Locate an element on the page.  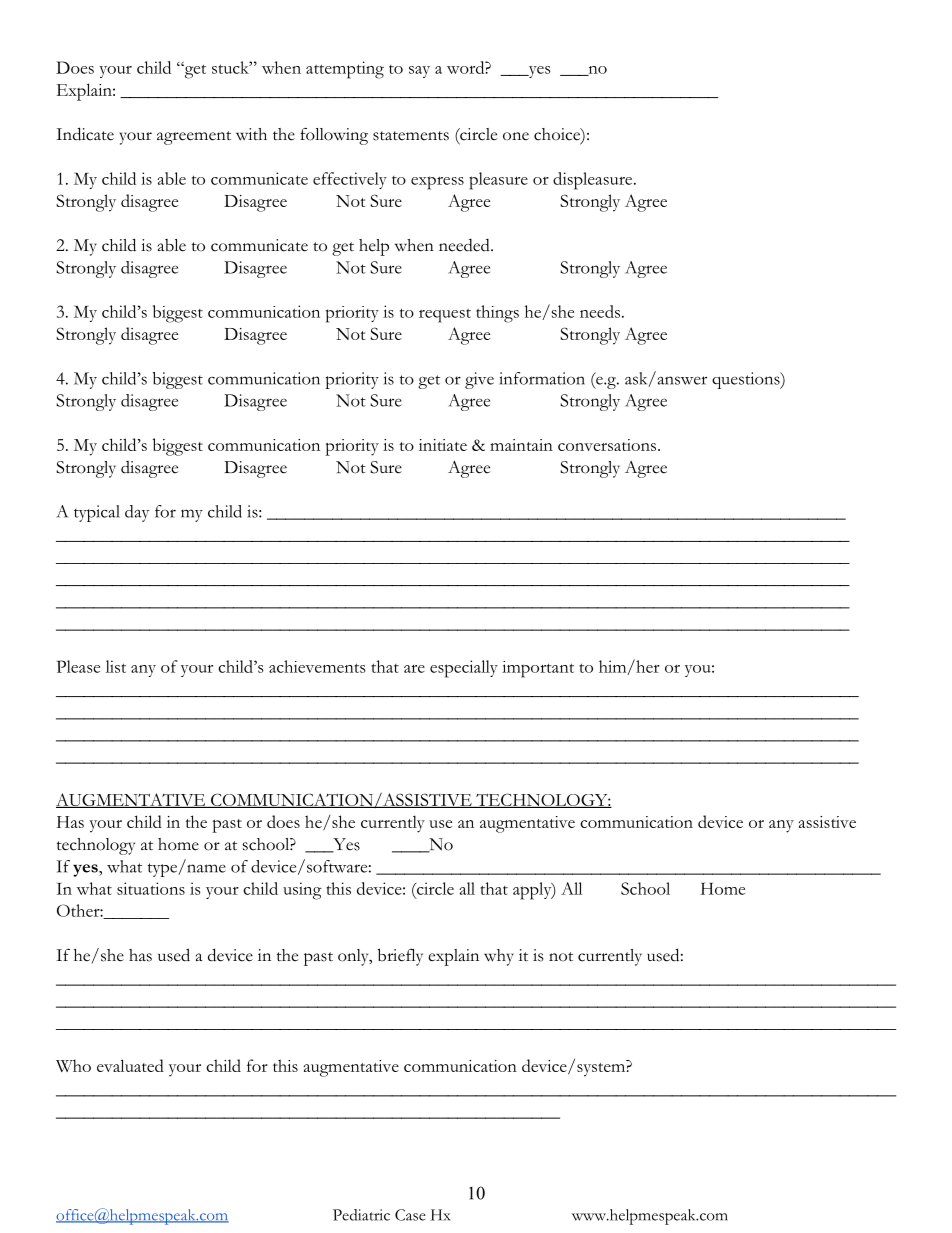
situations is located at coordinates (151, 888).
